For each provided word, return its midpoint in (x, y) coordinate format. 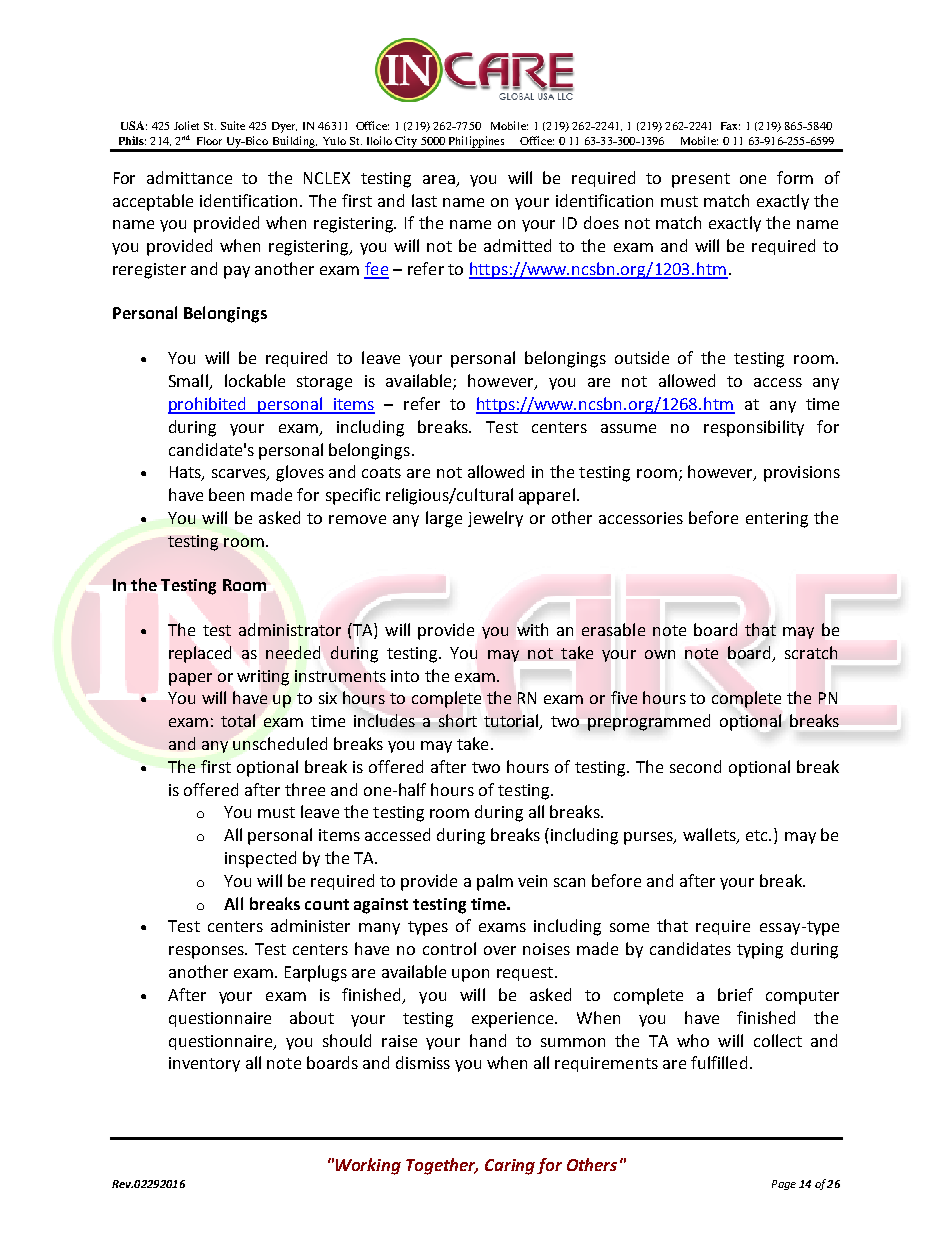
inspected (260, 859)
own (660, 654)
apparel (547, 496)
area (439, 179)
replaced (200, 654)
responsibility (754, 428)
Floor (209, 141)
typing (760, 951)
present (701, 180)
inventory (204, 1064)
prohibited (208, 405)
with (532, 629)
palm (495, 882)
